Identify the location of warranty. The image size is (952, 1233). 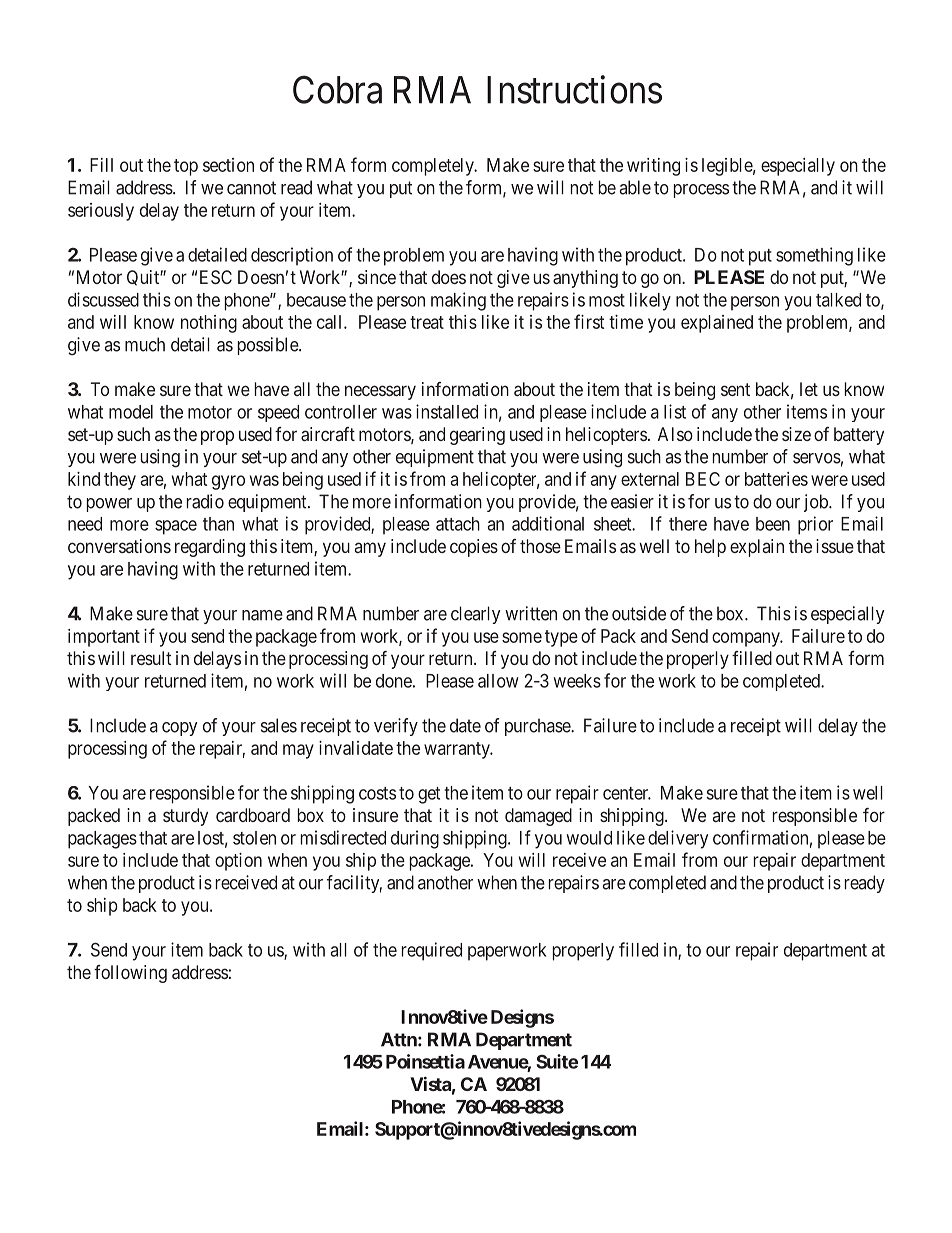
(458, 750).
